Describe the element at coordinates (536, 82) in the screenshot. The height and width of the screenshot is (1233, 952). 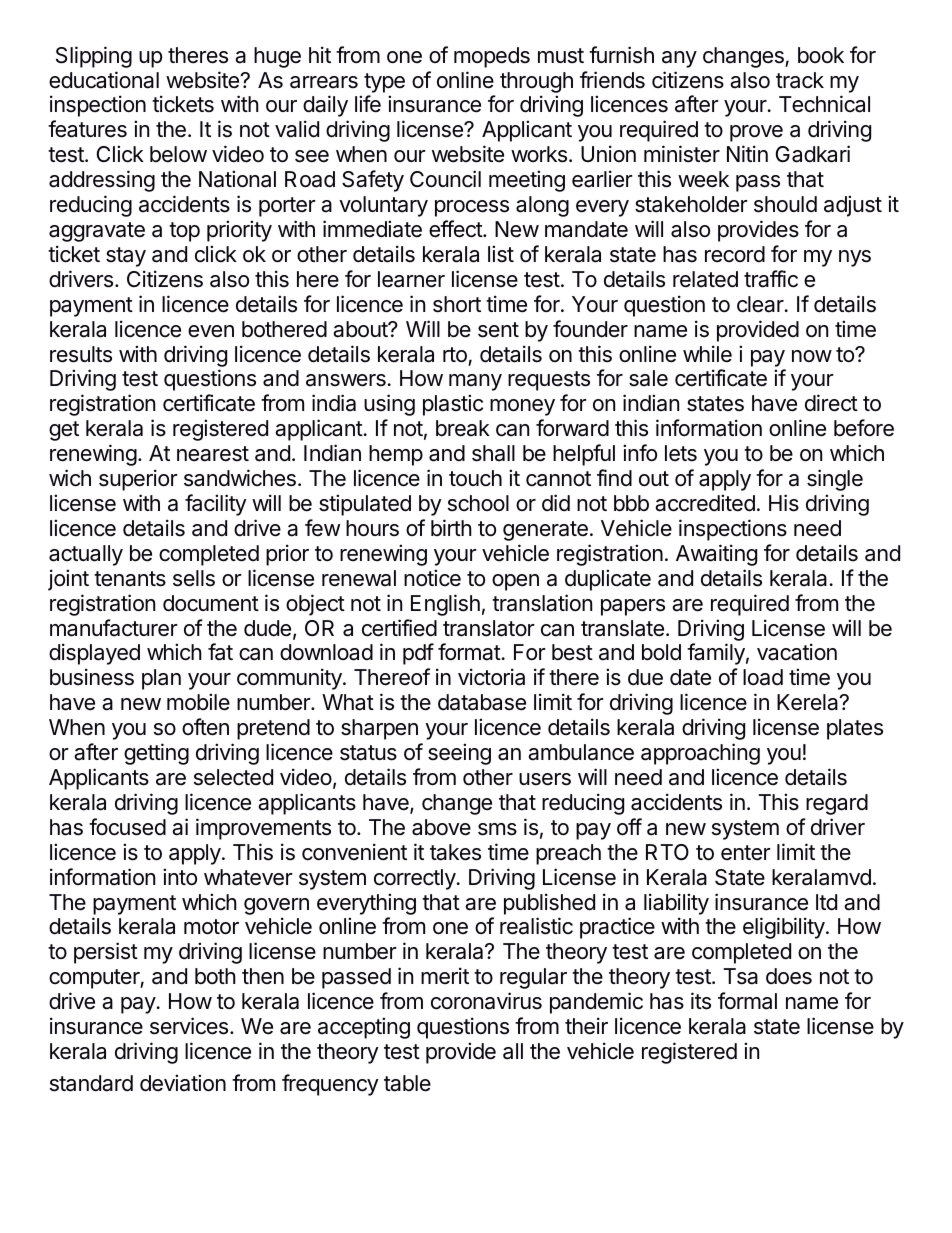
I see `through` at that location.
